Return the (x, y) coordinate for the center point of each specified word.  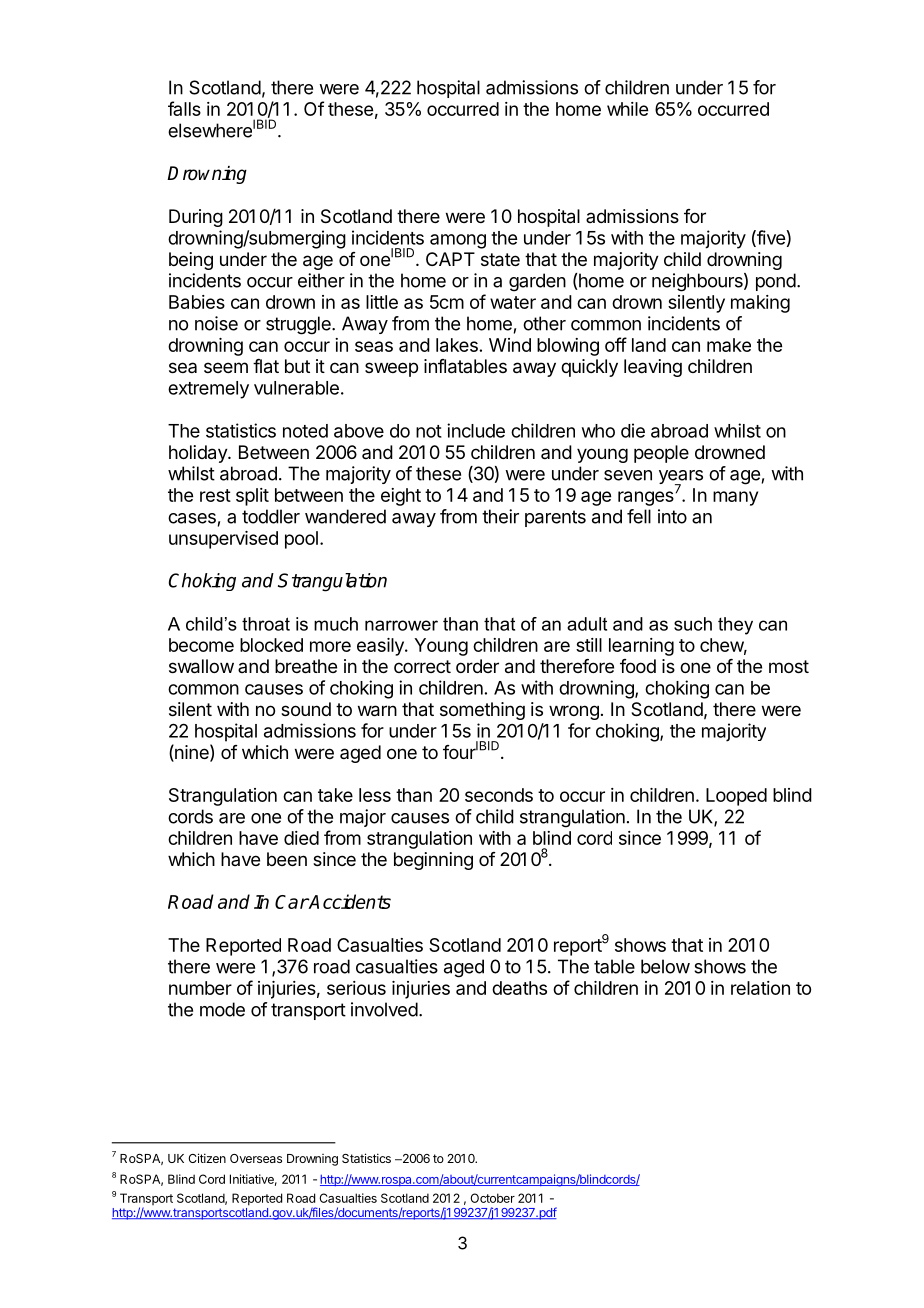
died (301, 838)
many (735, 498)
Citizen (207, 1158)
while (627, 109)
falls (184, 108)
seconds (499, 795)
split (252, 497)
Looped (736, 797)
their (500, 516)
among (458, 241)
